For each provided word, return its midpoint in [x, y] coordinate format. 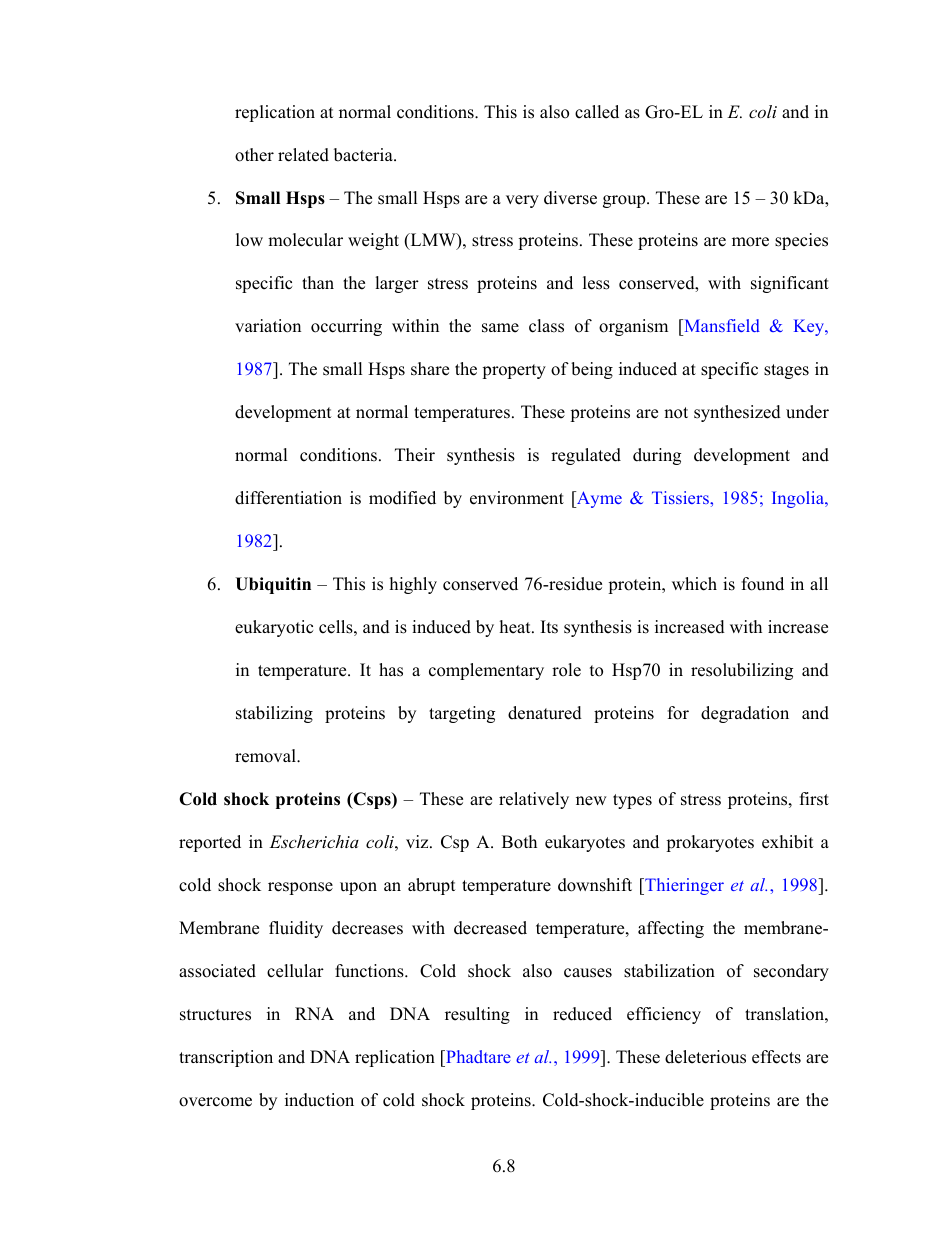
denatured [545, 713]
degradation [745, 714]
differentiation [288, 498]
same [500, 328]
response [300, 888]
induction [319, 1100]
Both [519, 842]
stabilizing [274, 714]
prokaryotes [710, 843]
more [750, 242]
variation [268, 326]
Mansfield [721, 327]
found [763, 584]
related [303, 155]
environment [517, 498]
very [522, 201]
